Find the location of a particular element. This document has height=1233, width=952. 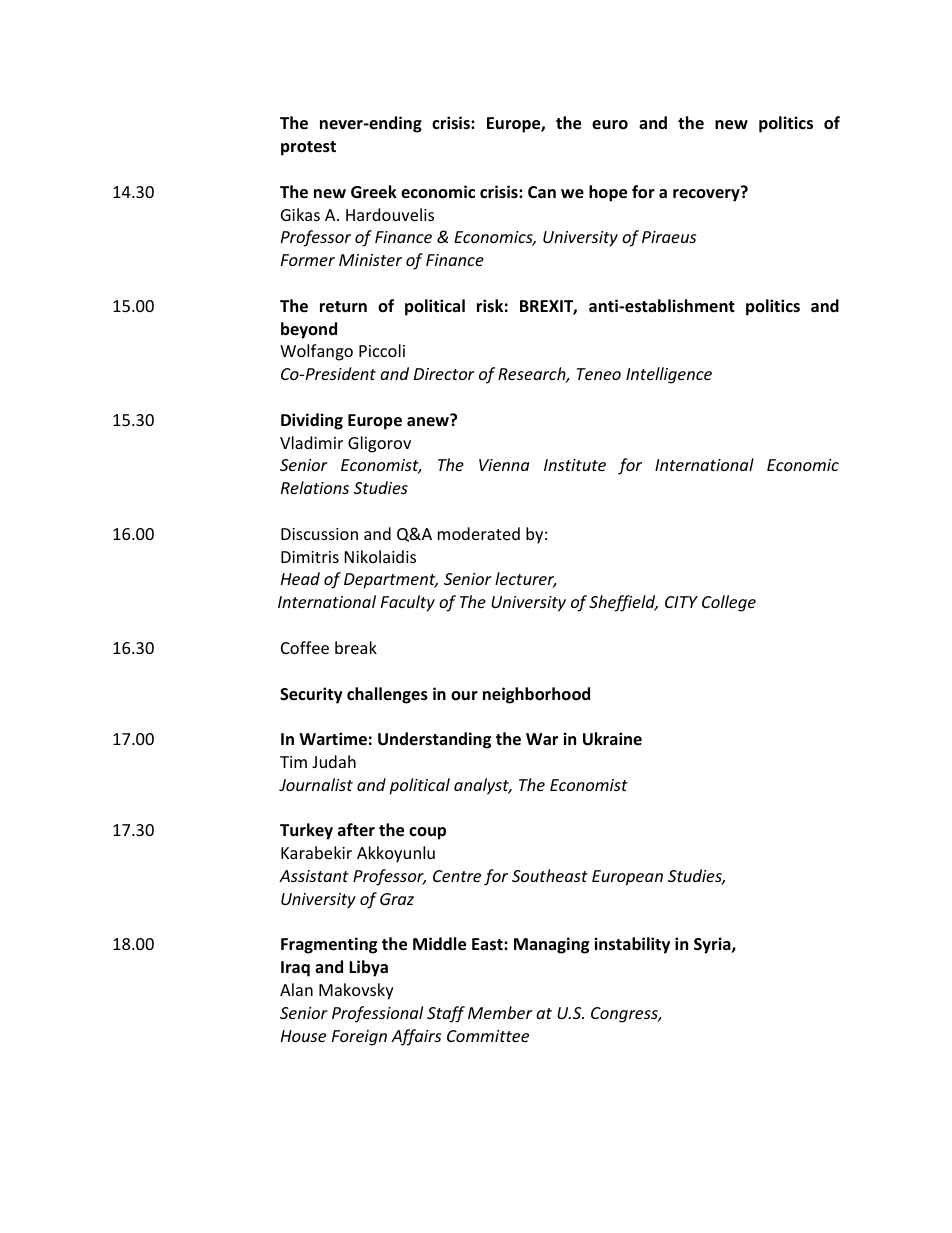

Vienna is located at coordinates (504, 465).
